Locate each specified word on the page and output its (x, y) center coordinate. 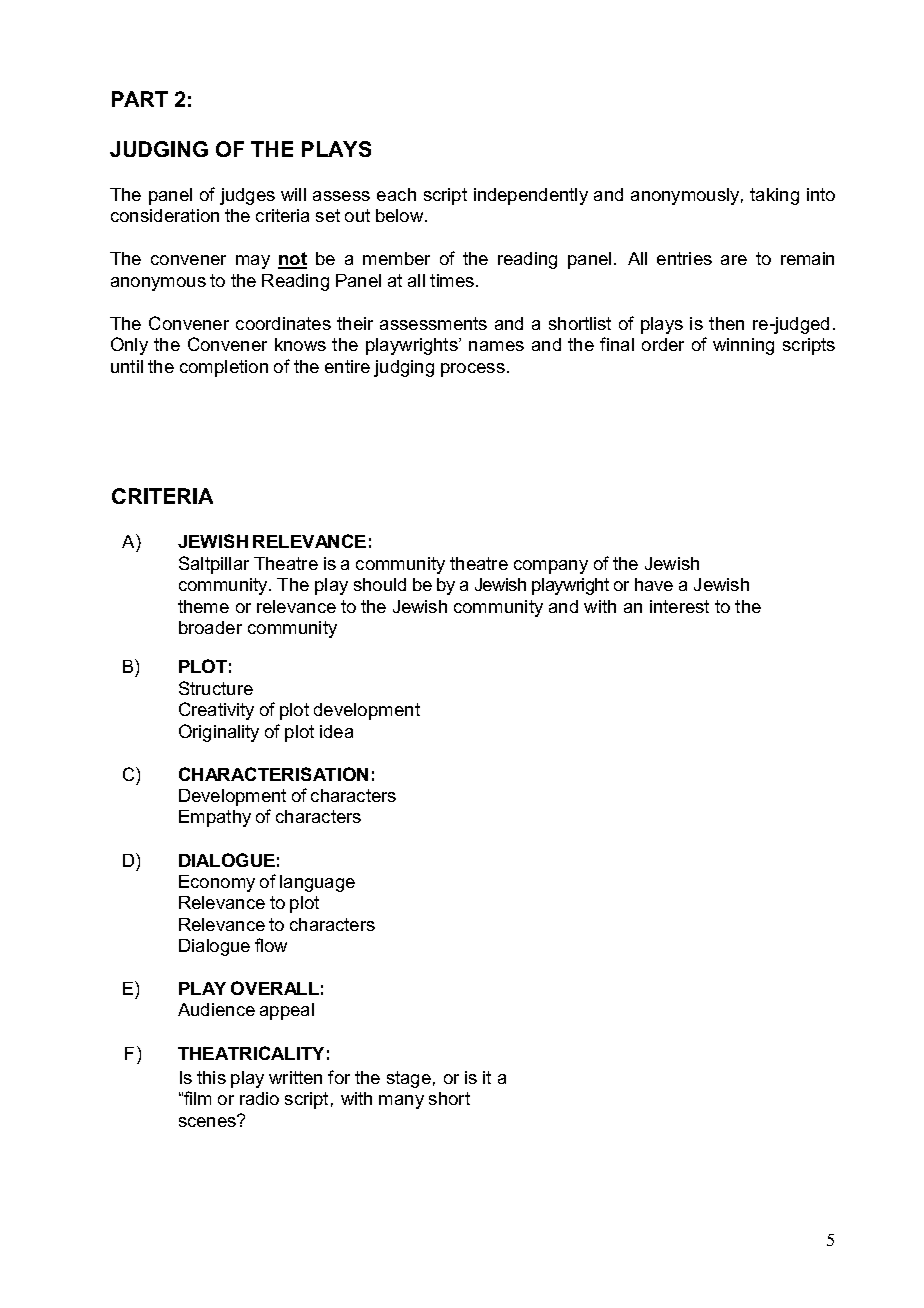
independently (531, 196)
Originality (219, 733)
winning (743, 346)
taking (774, 196)
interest (679, 606)
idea (336, 731)
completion (224, 368)
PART (140, 99)
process (473, 370)
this (211, 1077)
